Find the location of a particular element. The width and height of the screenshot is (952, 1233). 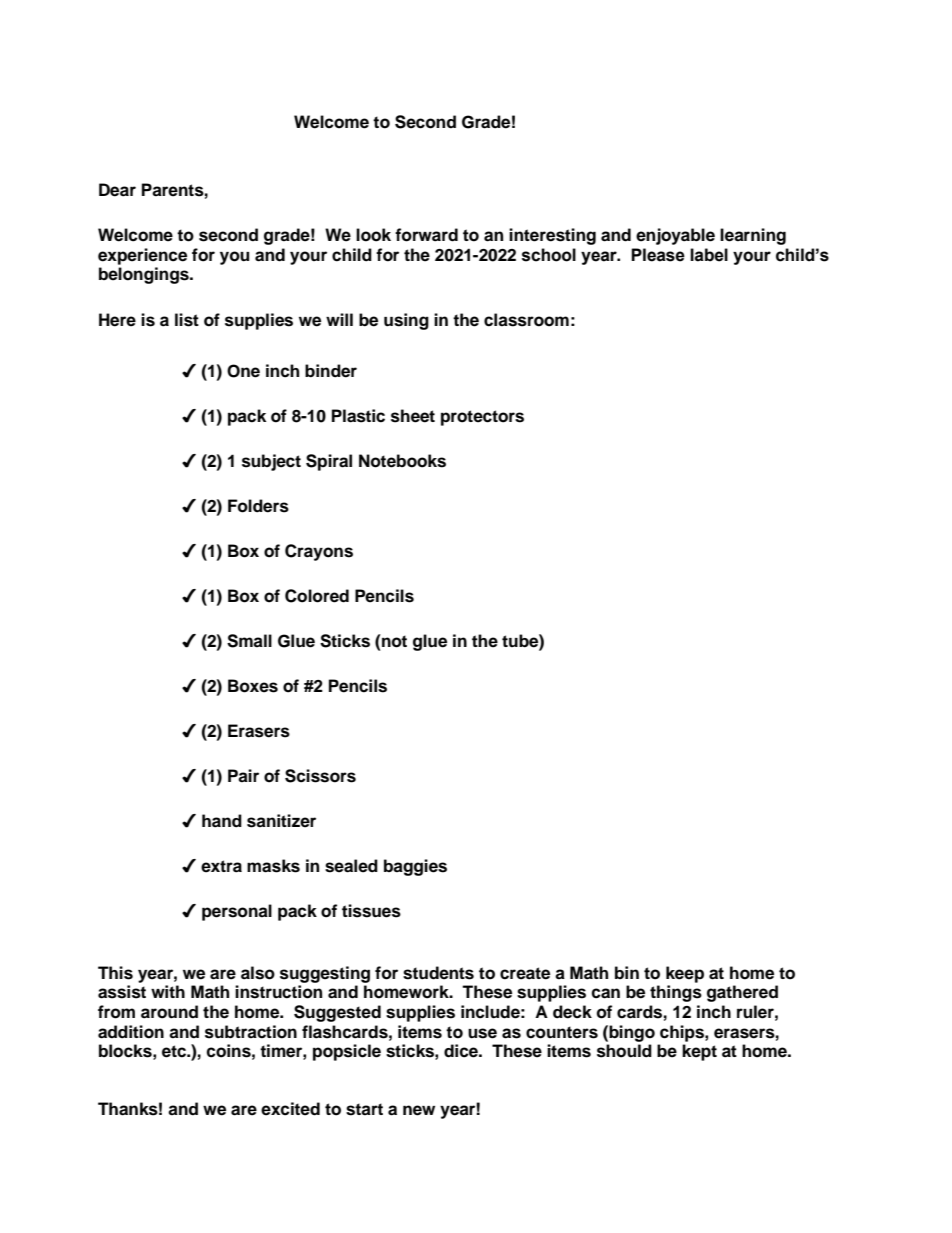

forward is located at coordinates (426, 235).
